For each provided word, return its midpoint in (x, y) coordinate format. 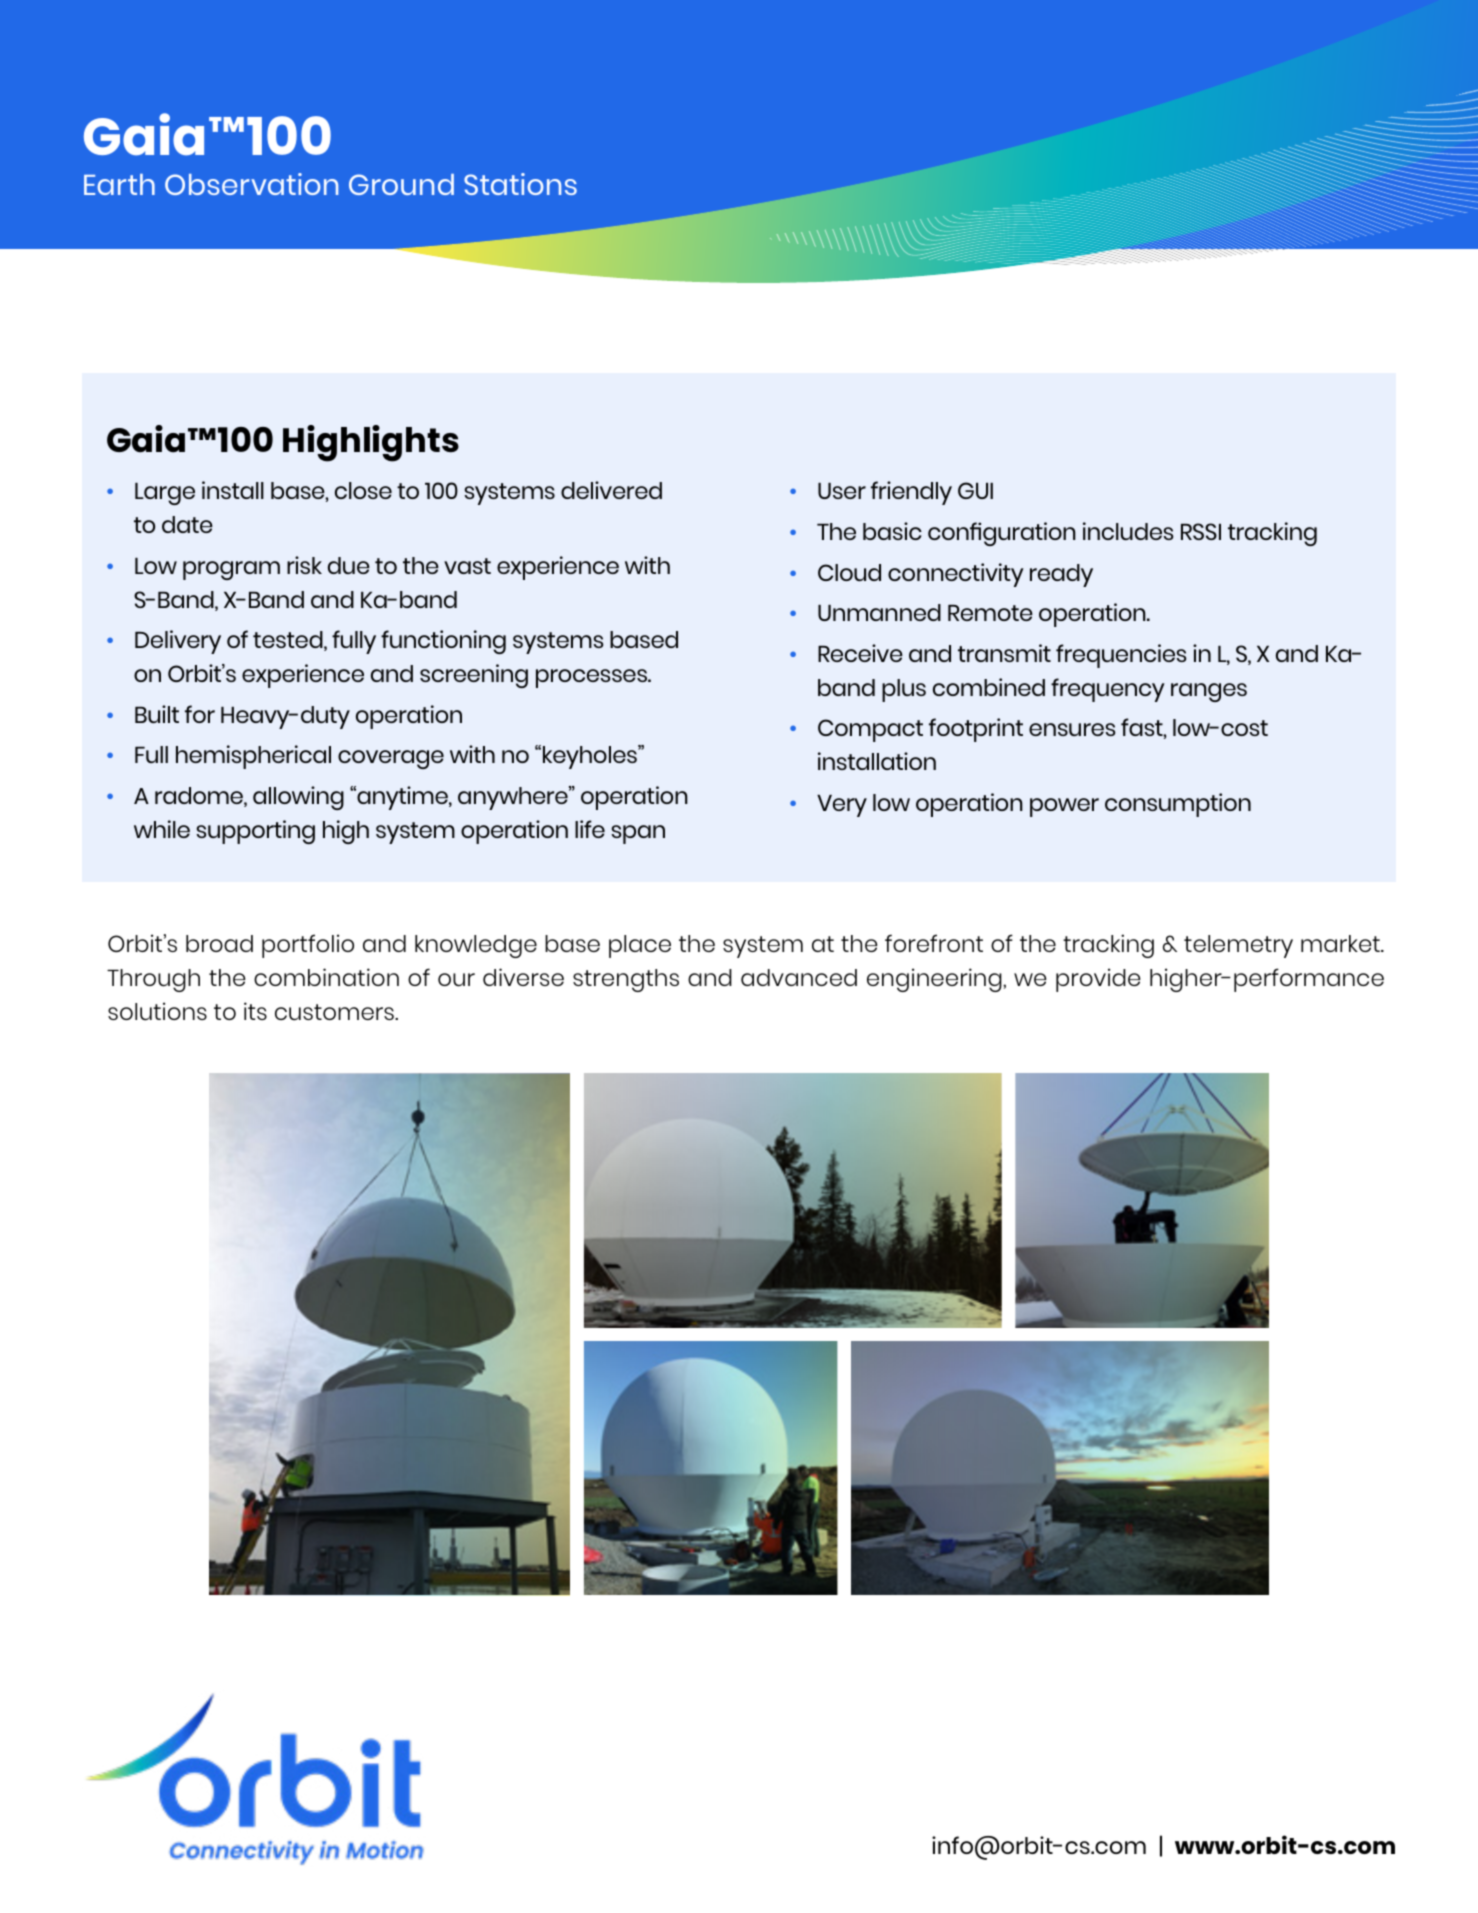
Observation (251, 184)
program (231, 570)
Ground (401, 184)
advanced (799, 977)
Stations (520, 184)
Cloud (849, 572)
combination (326, 977)
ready (1061, 575)
